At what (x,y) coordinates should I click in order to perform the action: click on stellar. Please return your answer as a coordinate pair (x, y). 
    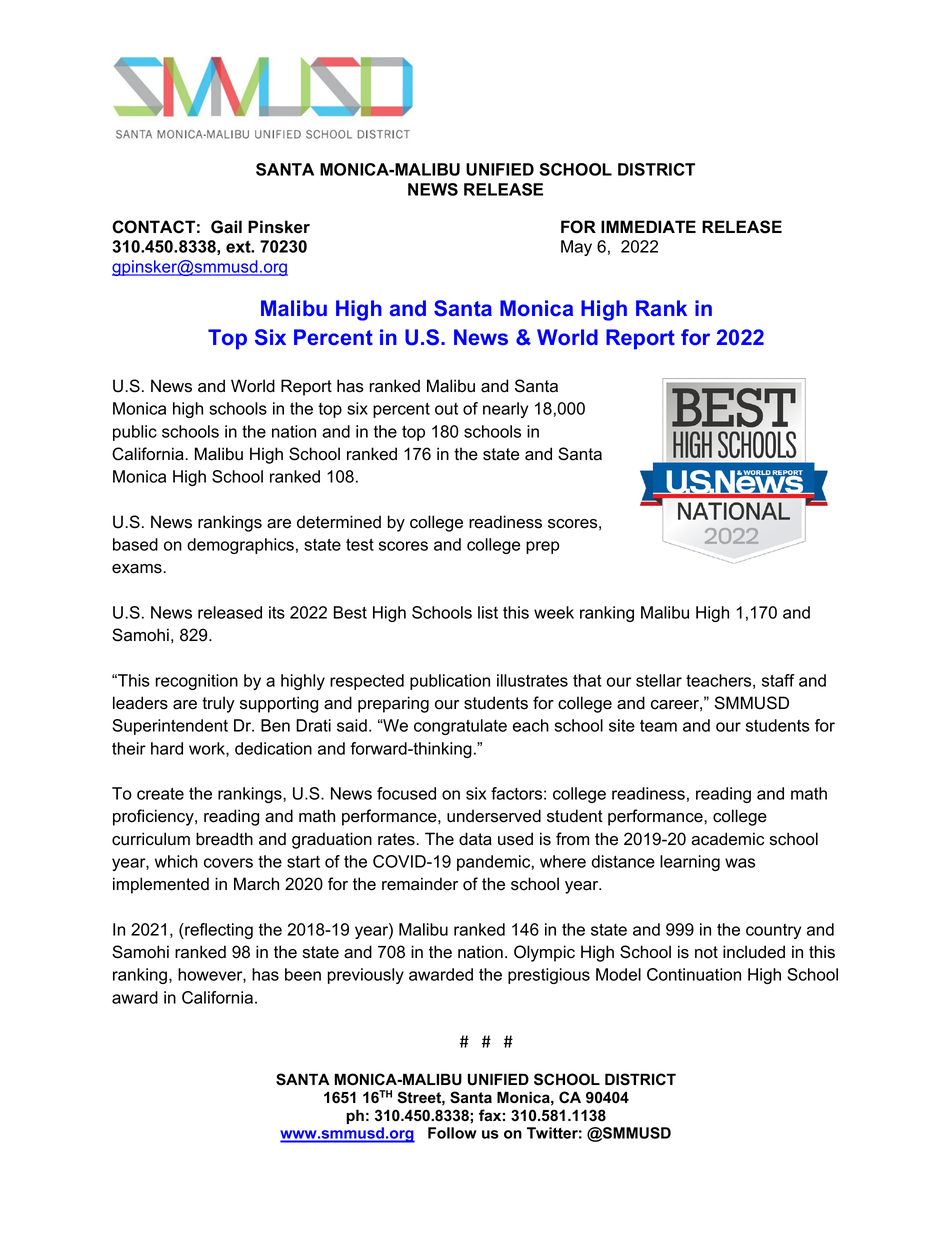
    Looking at the image, I should click on (659, 680).
